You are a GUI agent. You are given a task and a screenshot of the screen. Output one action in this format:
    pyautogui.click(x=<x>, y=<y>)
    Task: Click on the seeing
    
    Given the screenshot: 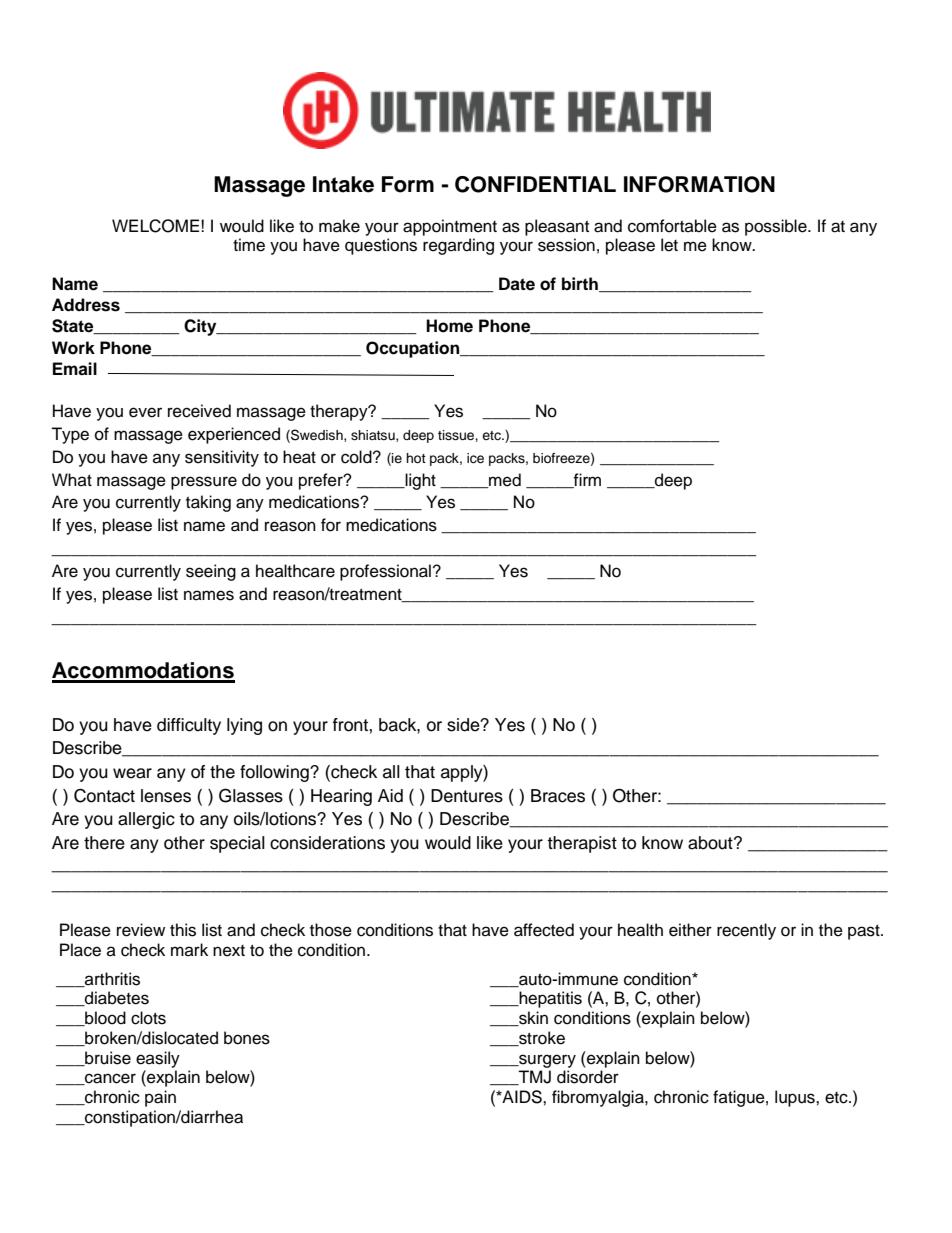 What is the action you would take?
    pyautogui.click(x=211, y=572)
